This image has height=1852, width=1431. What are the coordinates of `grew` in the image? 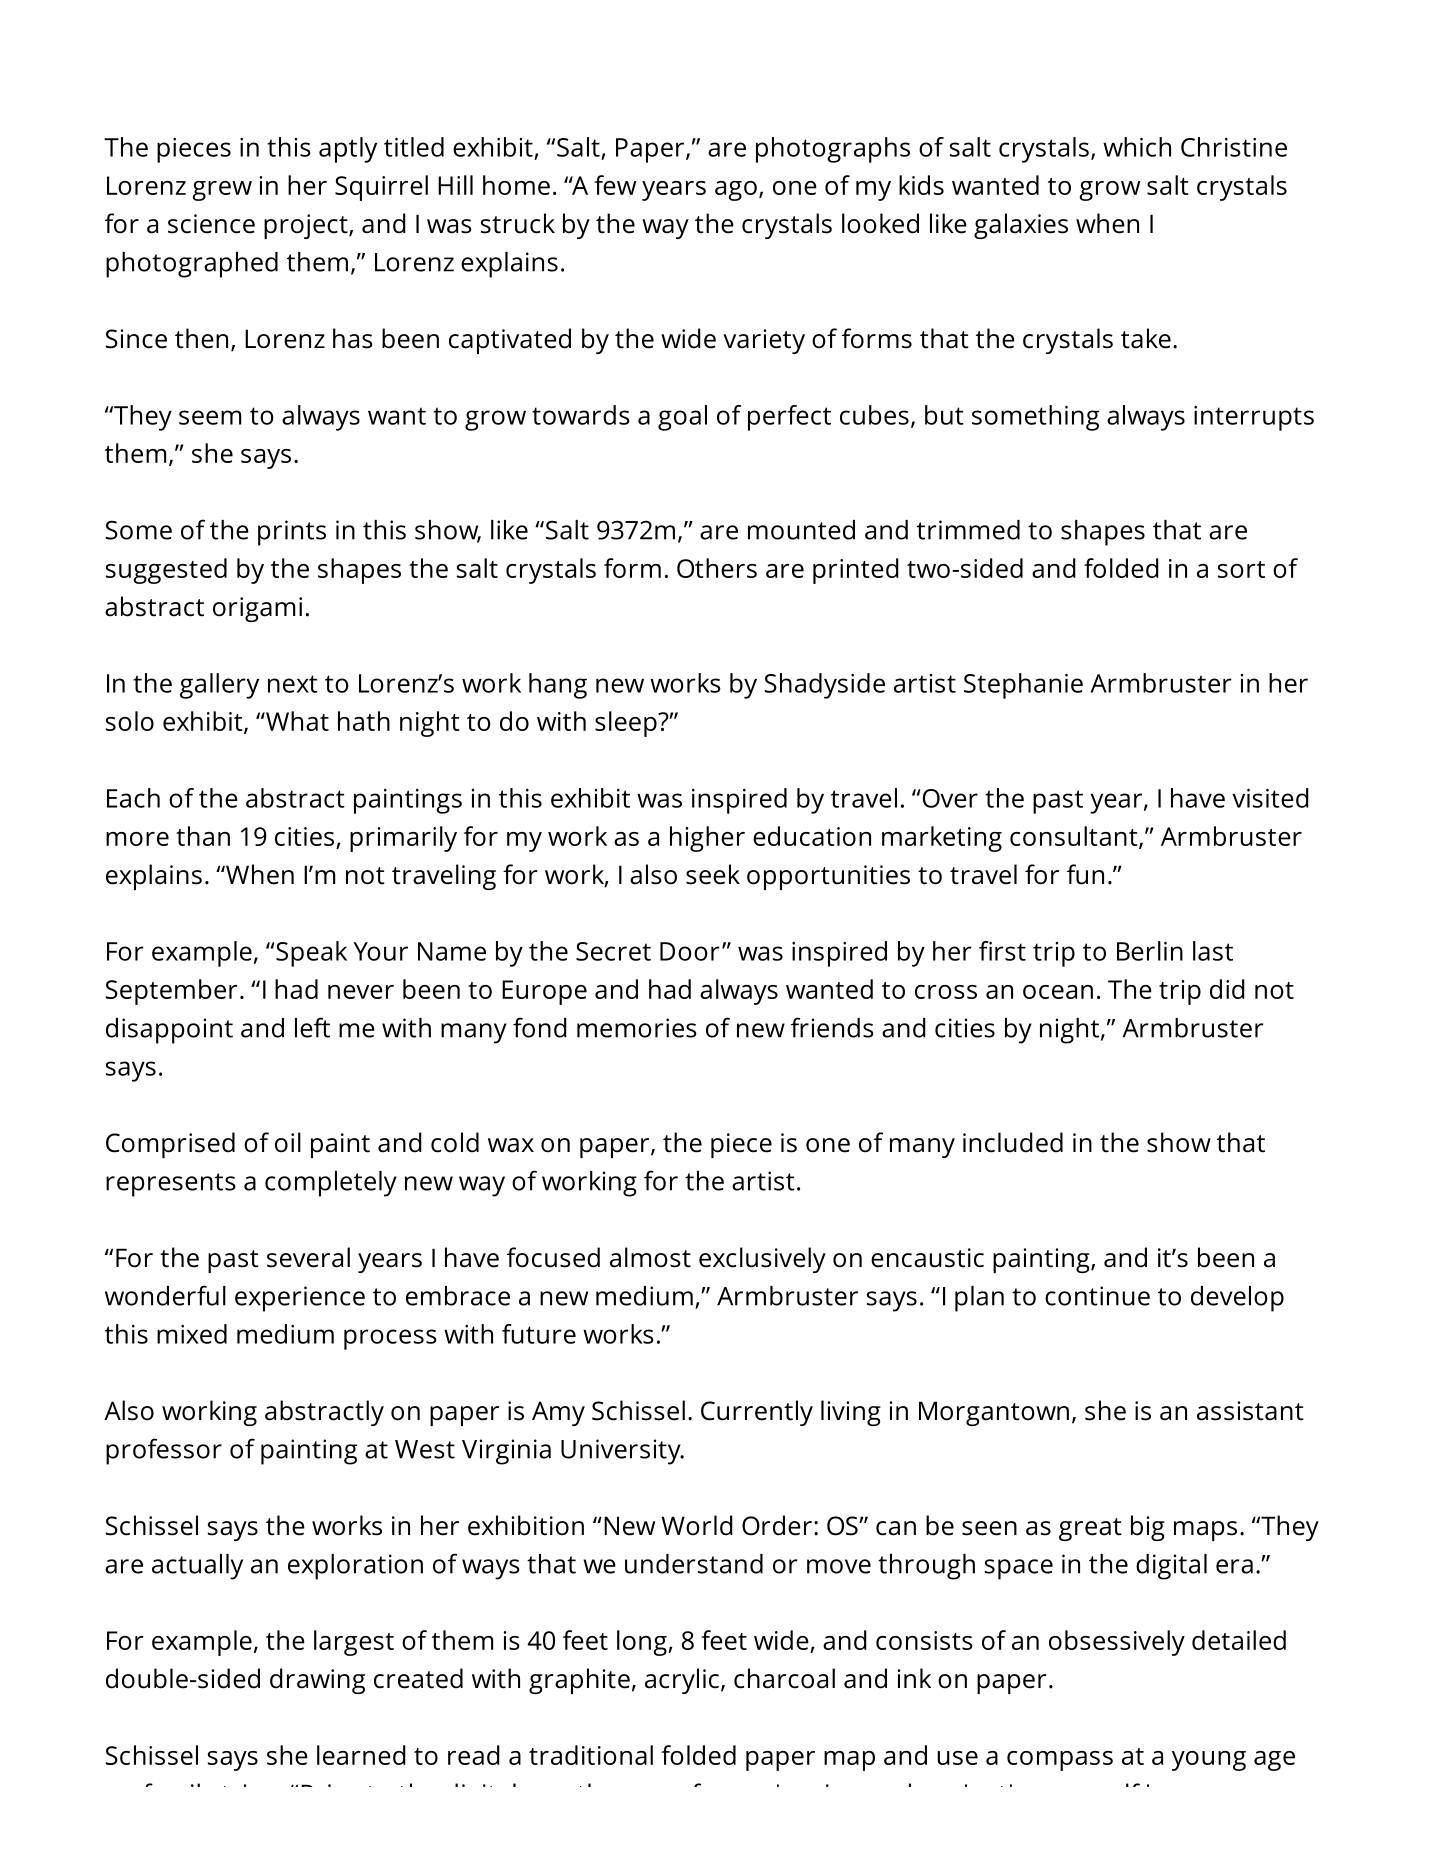 It's located at (222, 191).
